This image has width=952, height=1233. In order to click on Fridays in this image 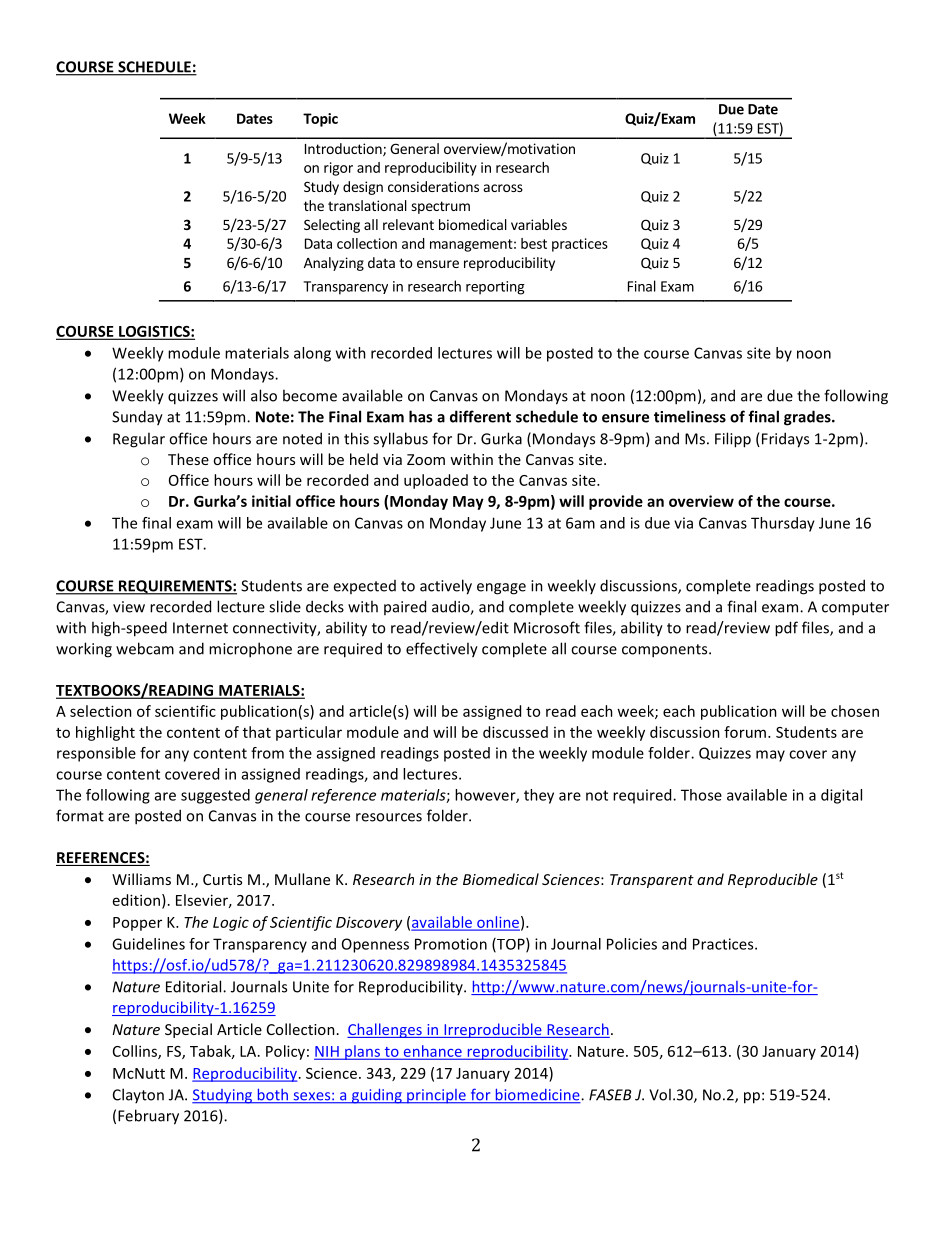, I will do `click(785, 440)`.
